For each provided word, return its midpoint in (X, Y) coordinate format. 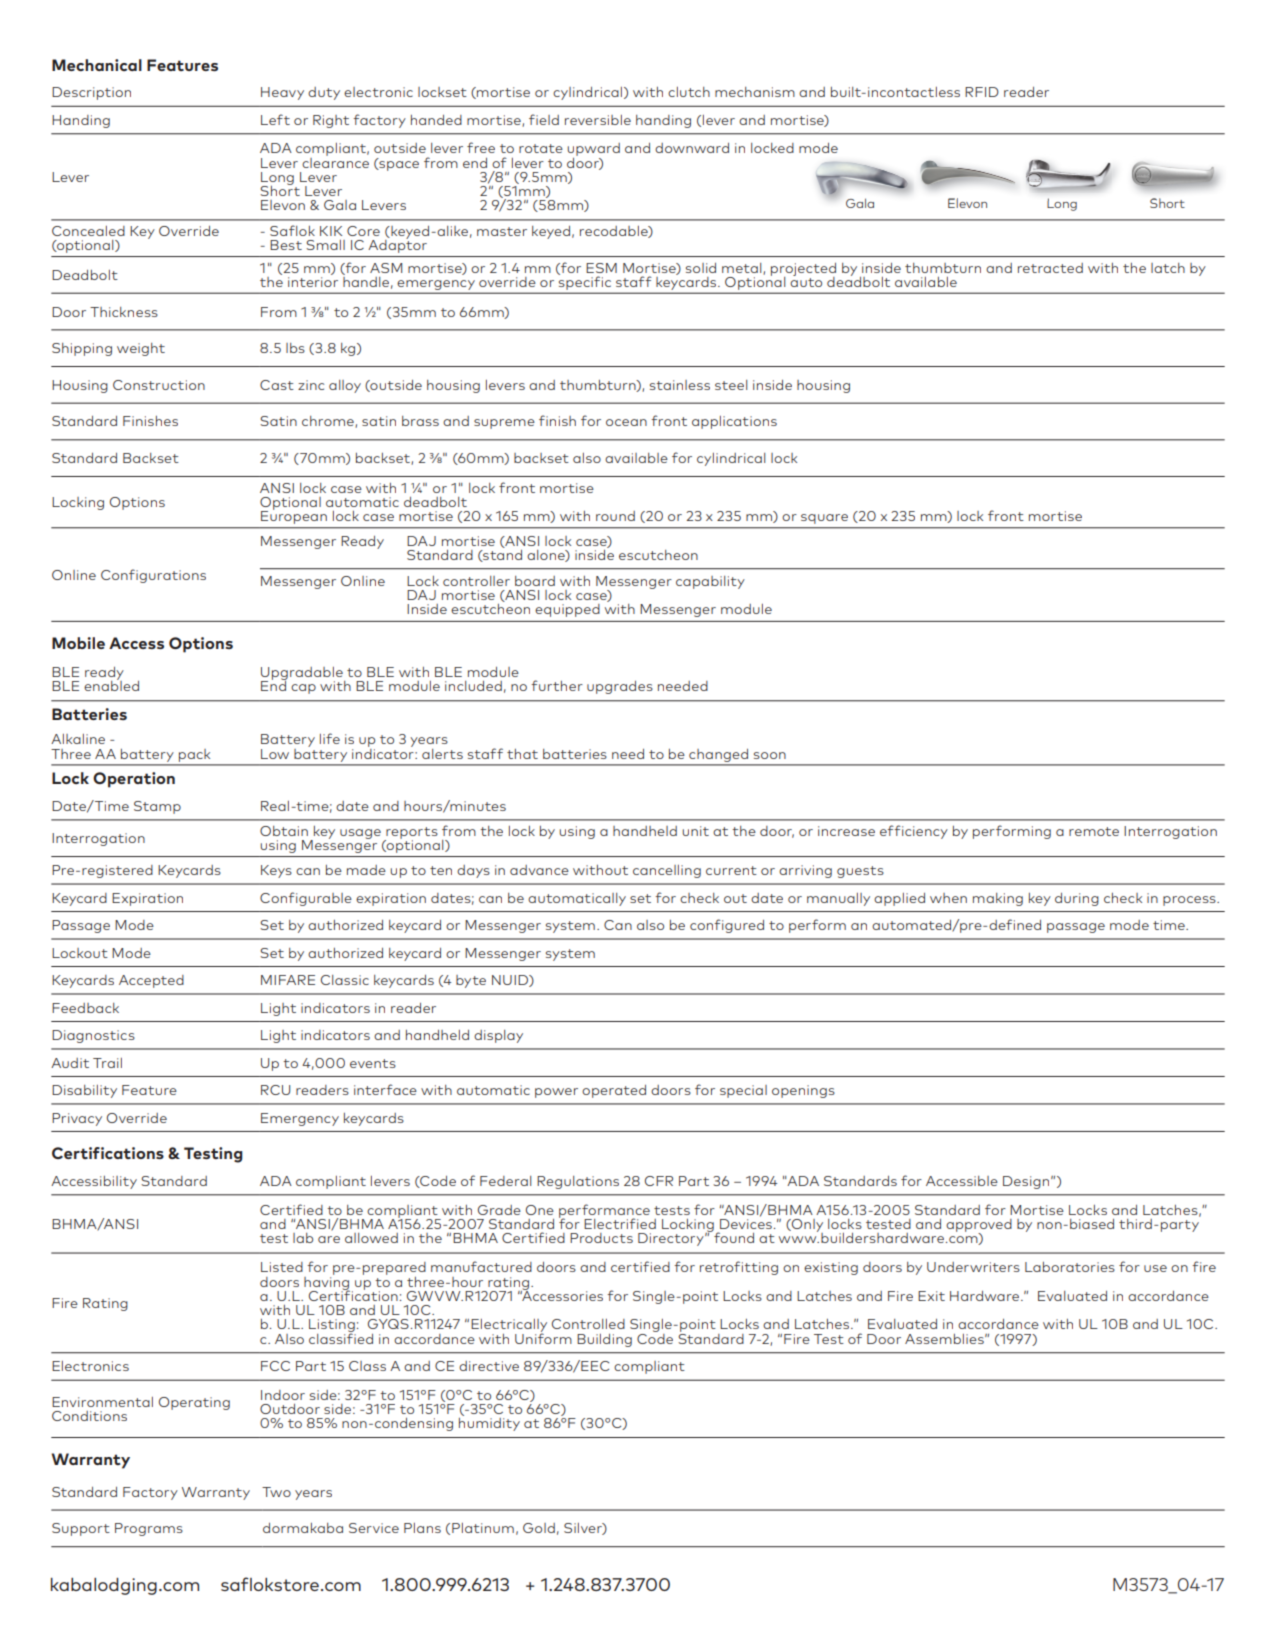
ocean (626, 422)
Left (275, 119)
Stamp (157, 807)
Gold (539, 1528)
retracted (1050, 268)
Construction (159, 385)
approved (979, 1226)
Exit (931, 1296)
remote (1094, 831)
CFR (659, 1181)
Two (276, 1492)
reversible (598, 120)
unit (695, 831)
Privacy (77, 1119)
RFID (982, 92)
